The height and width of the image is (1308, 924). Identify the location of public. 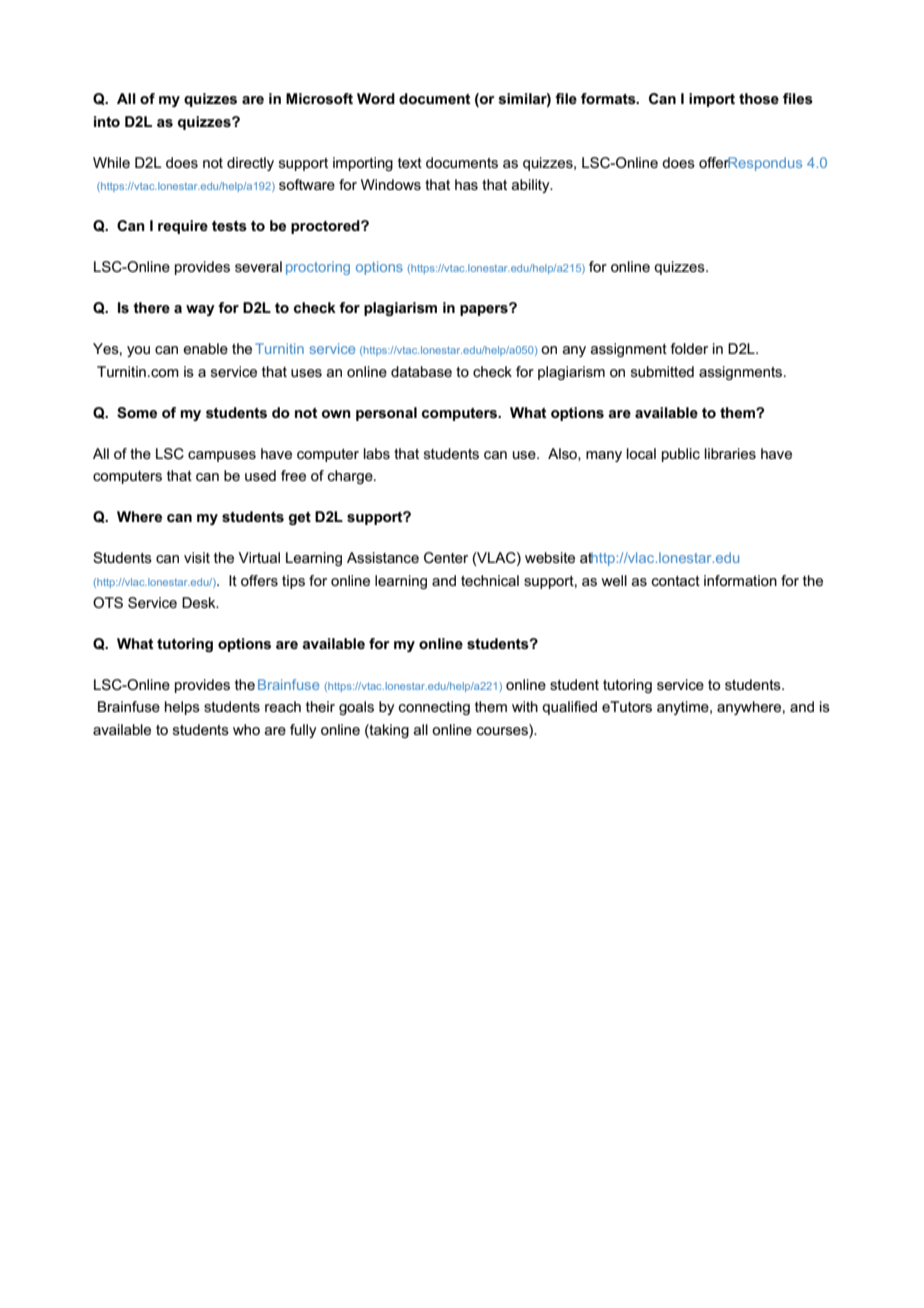
(681, 455).
